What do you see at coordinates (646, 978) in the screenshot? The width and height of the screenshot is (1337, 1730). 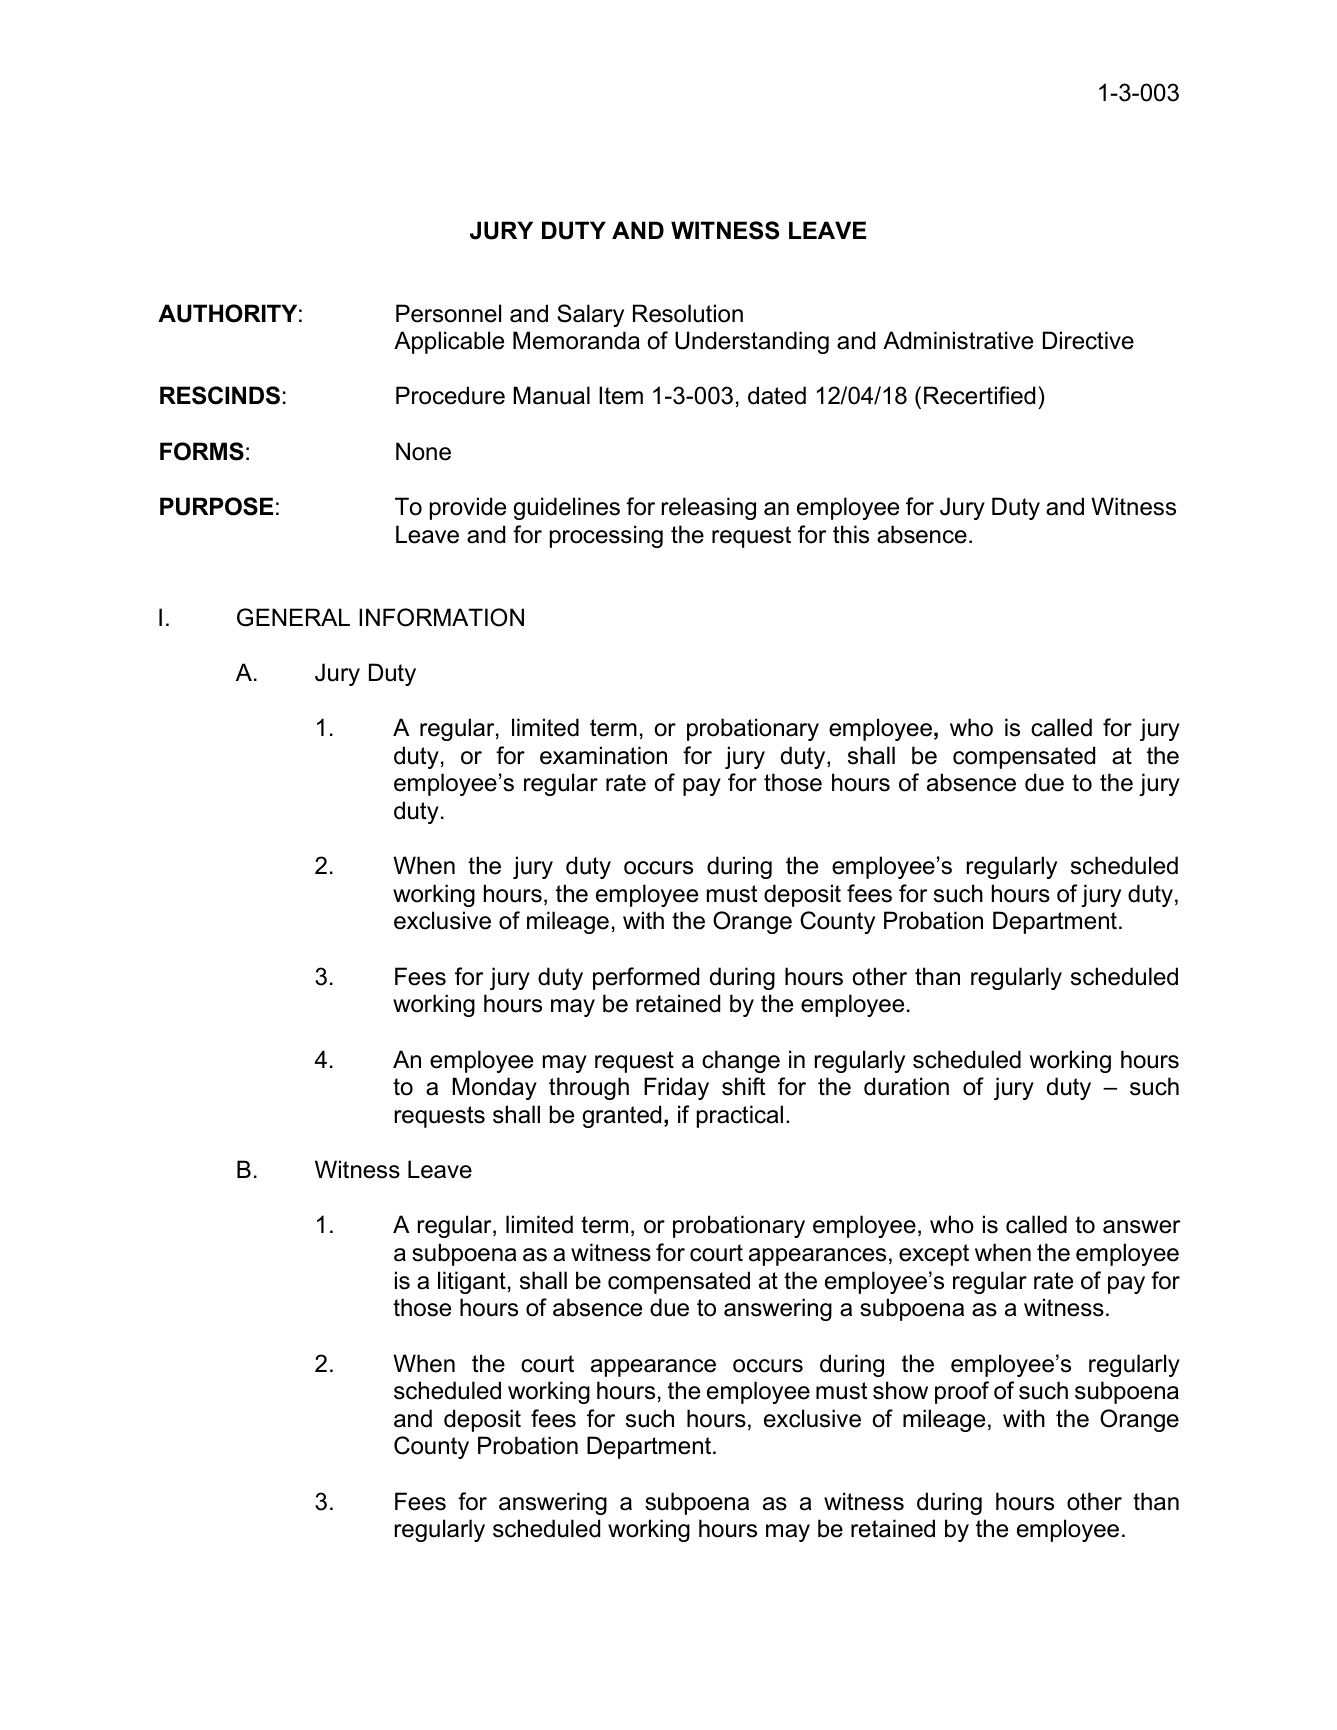 I see `performed` at bounding box center [646, 978].
